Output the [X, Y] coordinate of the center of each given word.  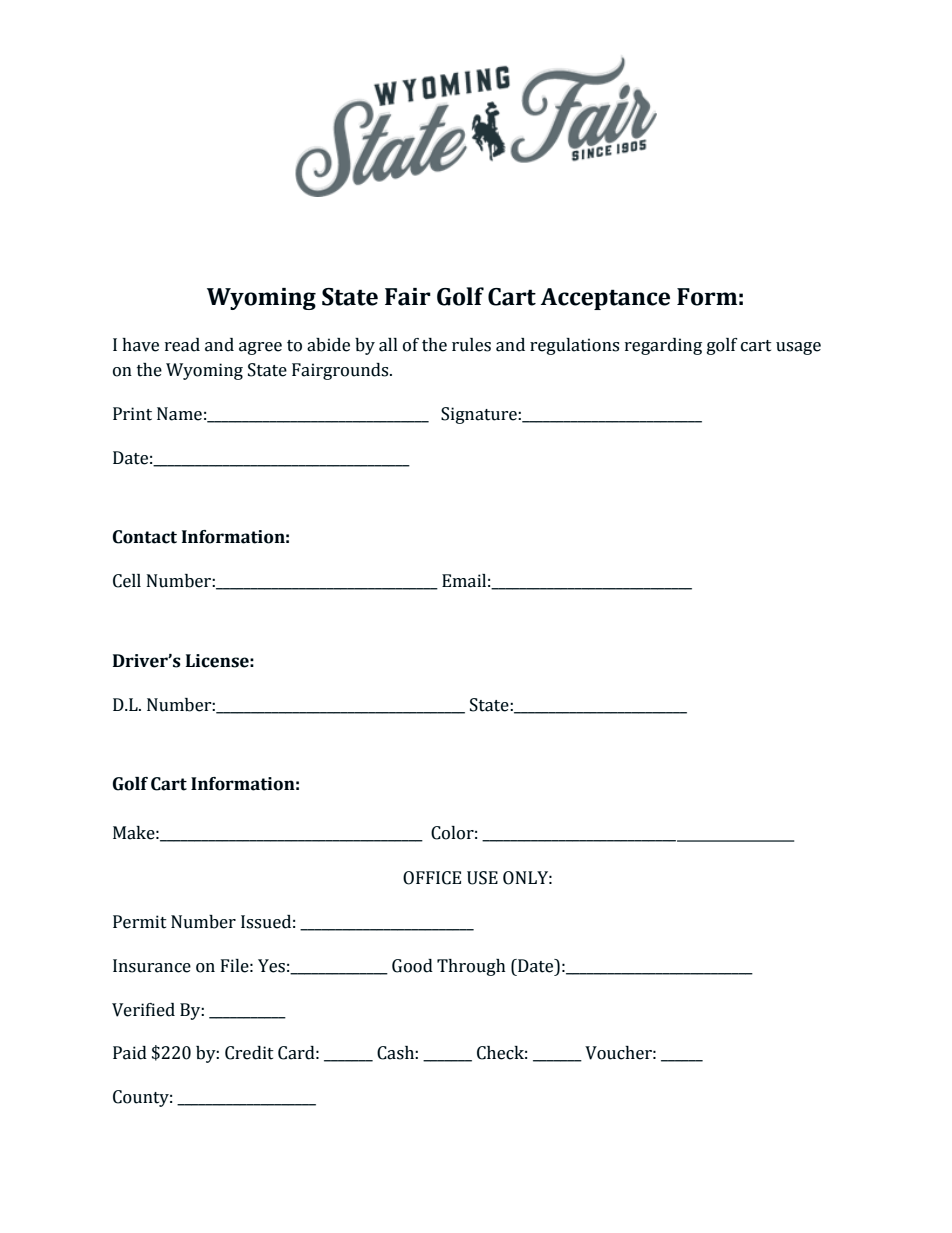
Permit [140, 922]
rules [471, 345]
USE [482, 878]
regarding [663, 346]
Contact [145, 537]
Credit [249, 1053]
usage [798, 348]
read [182, 345]
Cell [127, 581]
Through [471, 967]
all [388, 345]
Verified [143, 1010]
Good [412, 966]
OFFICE [432, 878]
